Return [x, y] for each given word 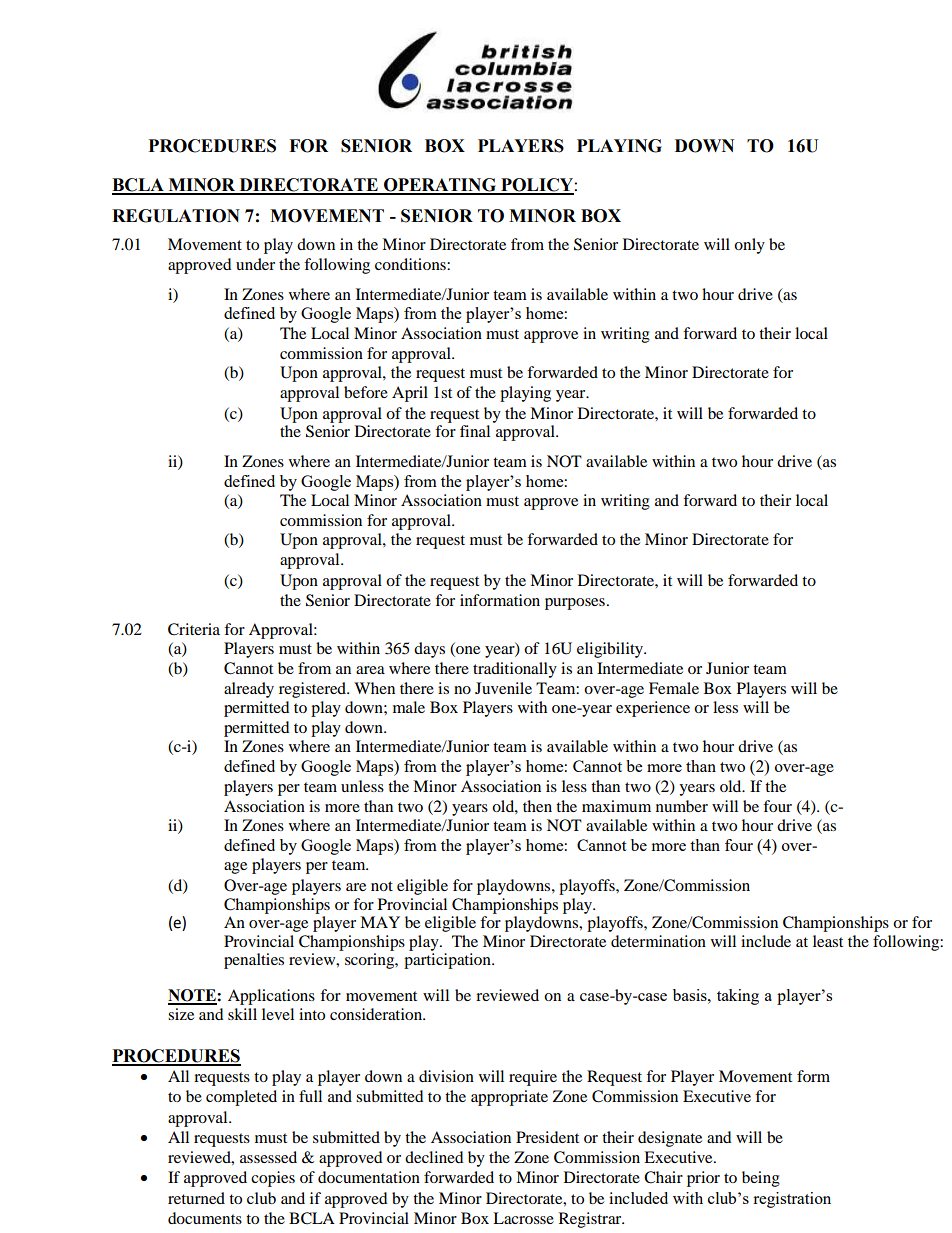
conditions [411, 264]
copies [273, 1179]
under [255, 264]
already [249, 690]
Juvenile [503, 688]
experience [653, 709]
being [761, 1179]
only [749, 246]
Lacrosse [523, 1218]
